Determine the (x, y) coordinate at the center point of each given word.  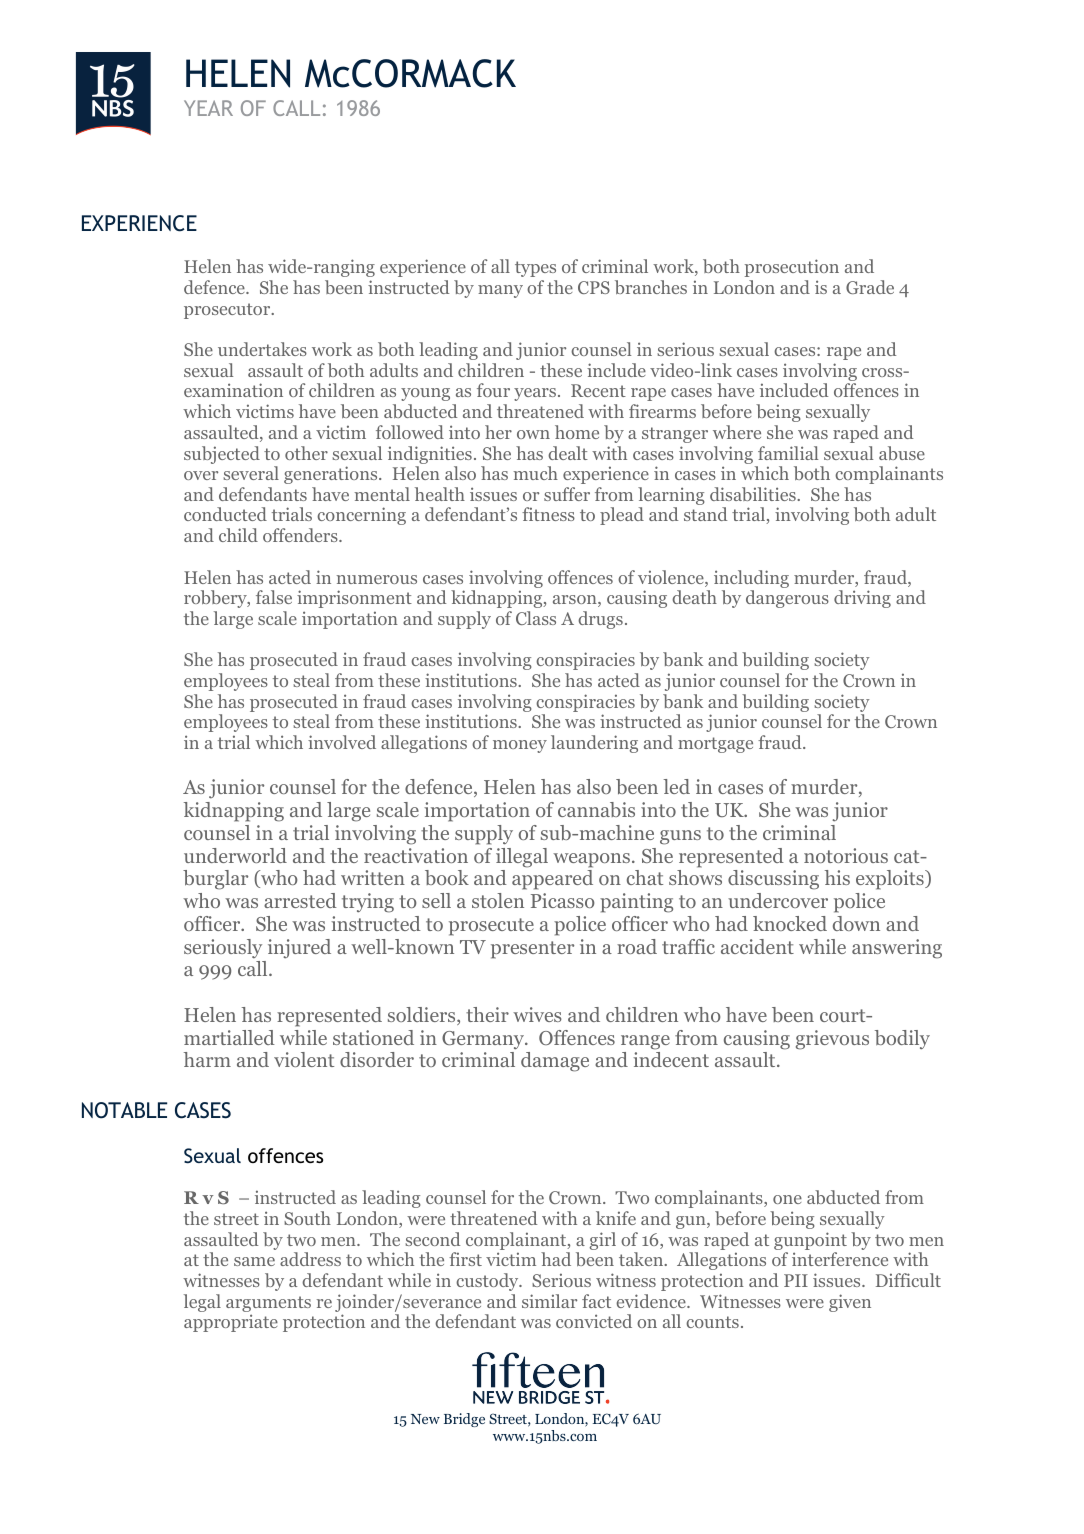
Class (536, 618)
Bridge (464, 1420)
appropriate (231, 1323)
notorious (846, 855)
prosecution (792, 268)
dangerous (787, 599)
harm (207, 1059)
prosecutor (228, 311)
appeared (552, 880)
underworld (235, 855)
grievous (832, 1040)
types (535, 269)
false (274, 597)
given (850, 1303)
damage (555, 1062)
